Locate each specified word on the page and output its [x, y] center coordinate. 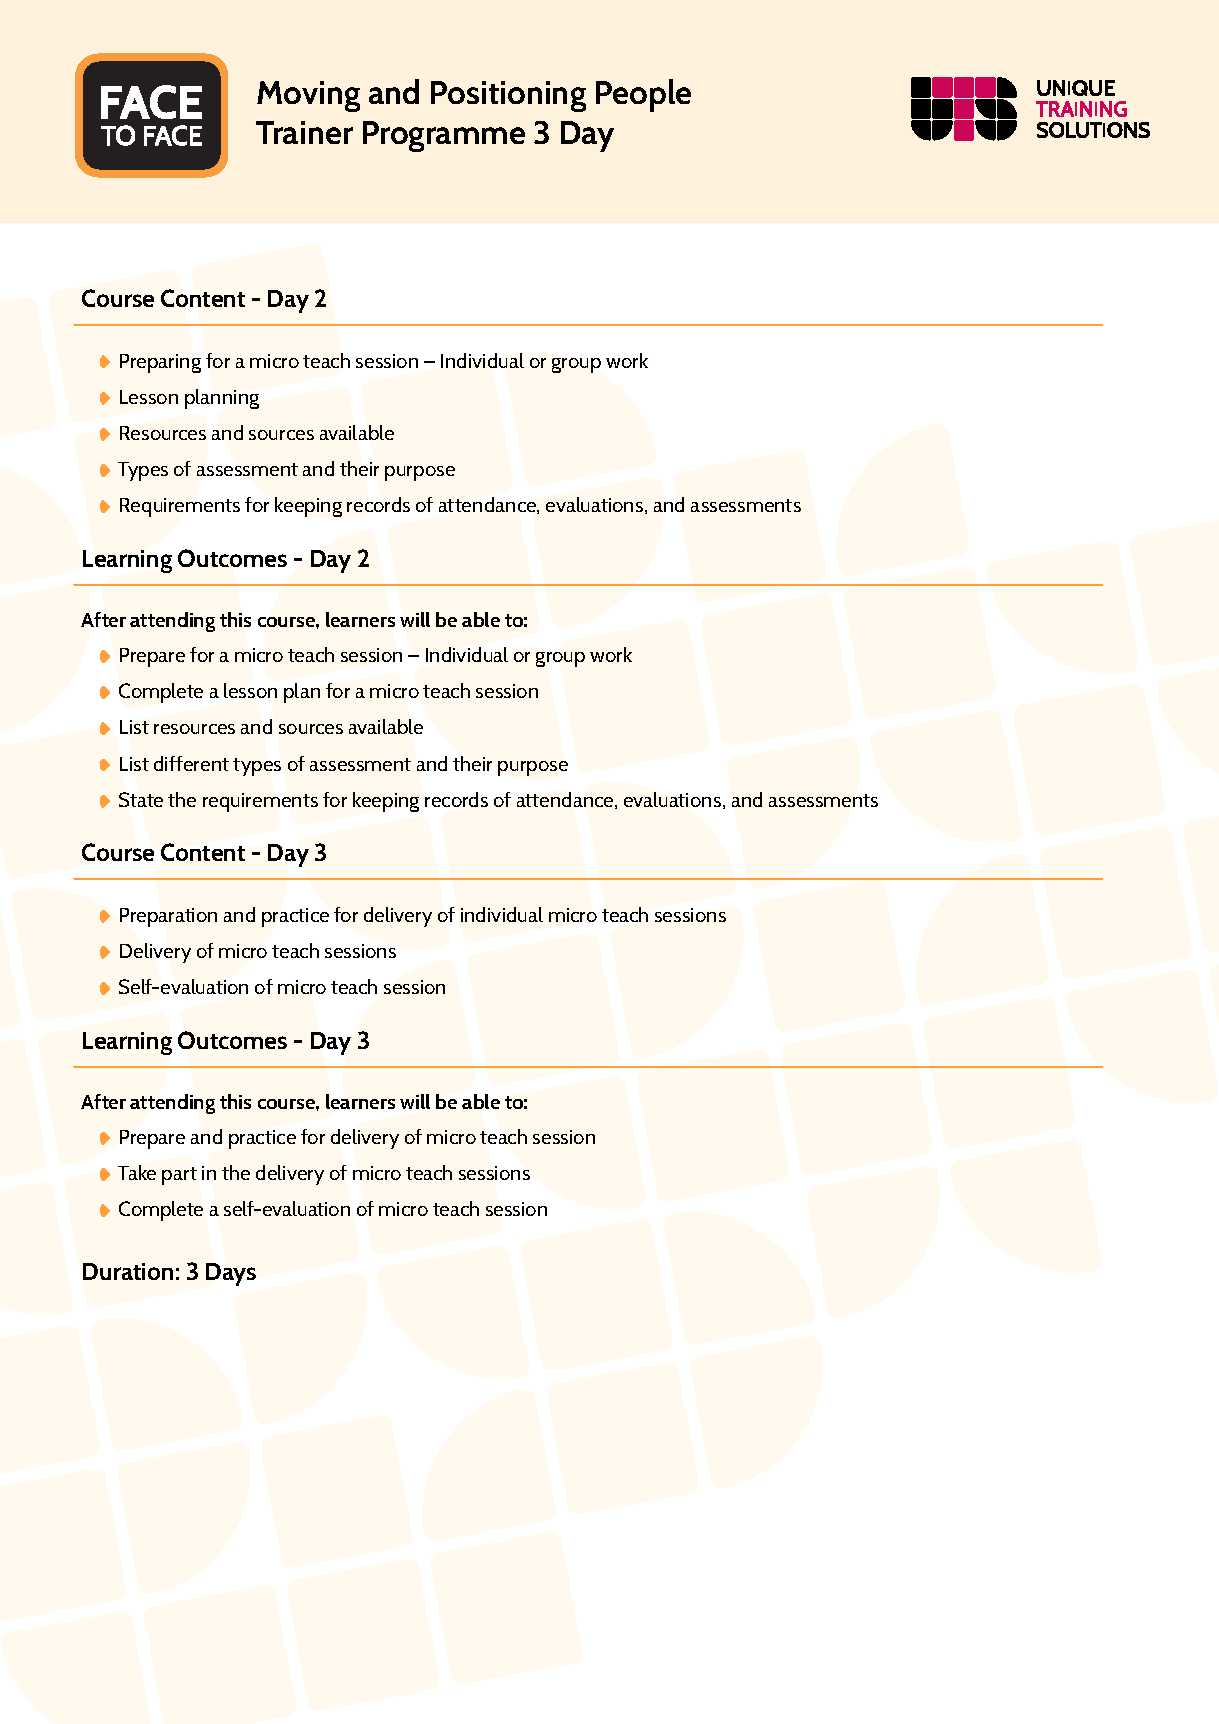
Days [231, 1274]
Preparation [168, 917]
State [141, 799]
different [191, 763]
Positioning [508, 96]
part [179, 1176]
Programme [444, 136]
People [643, 95]
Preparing [160, 363]
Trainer [304, 132]
